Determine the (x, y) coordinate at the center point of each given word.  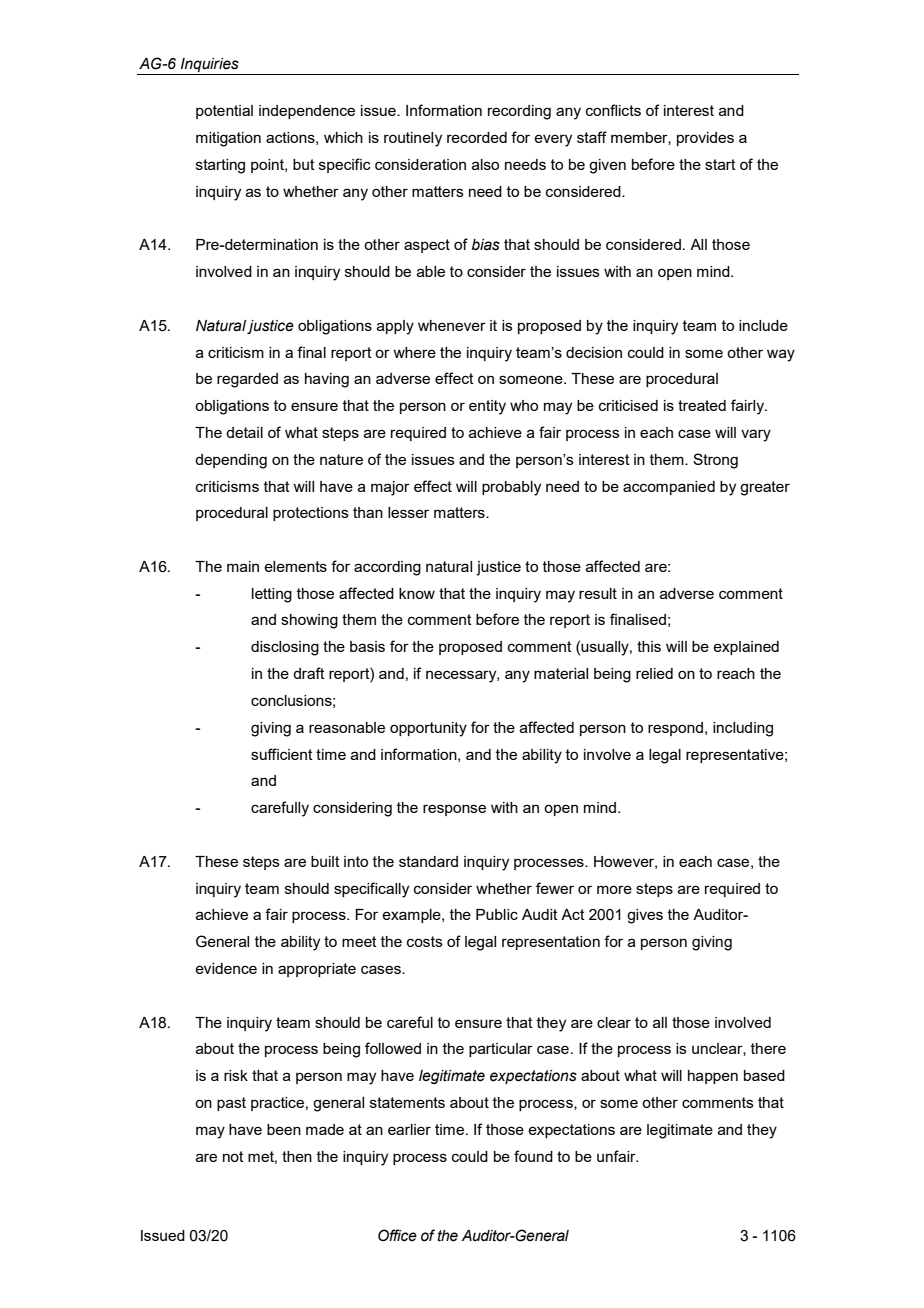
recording (519, 112)
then (297, 1156)
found (533, 1156)
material (561, 673)
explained (746, 648)
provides (705, 139)
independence (307, 112)
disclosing (285, 648)
